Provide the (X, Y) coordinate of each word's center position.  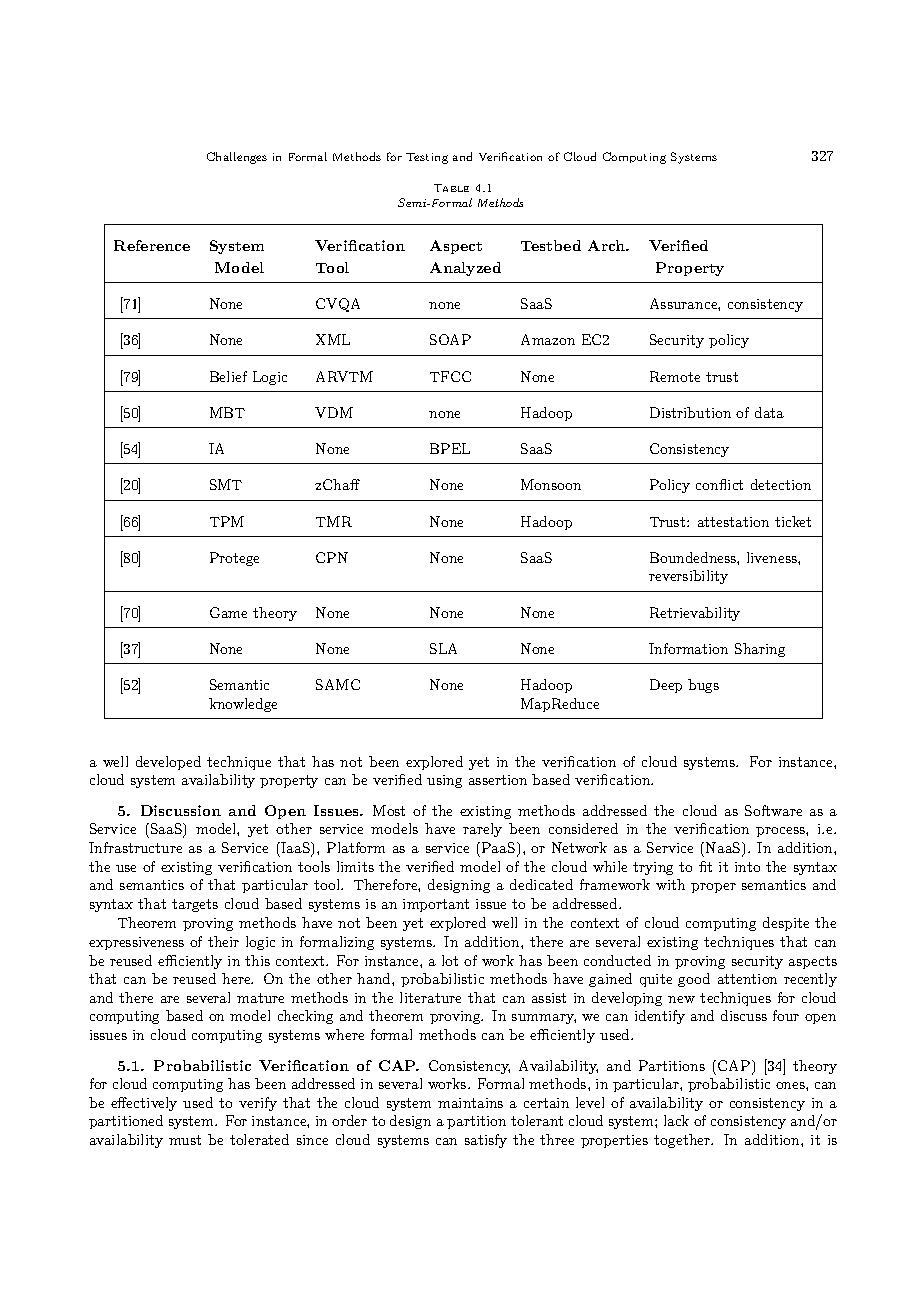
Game (228, 612)
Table (451, 188)
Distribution (690, 412)
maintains (470, 1103)
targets (195, 905)
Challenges (237, 158)
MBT (227, 412)
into (747, 867)
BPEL (450, 448)
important (436, 905)
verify (258, 1104)
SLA (443, 648)
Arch (608, 245)
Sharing (760, 650)
